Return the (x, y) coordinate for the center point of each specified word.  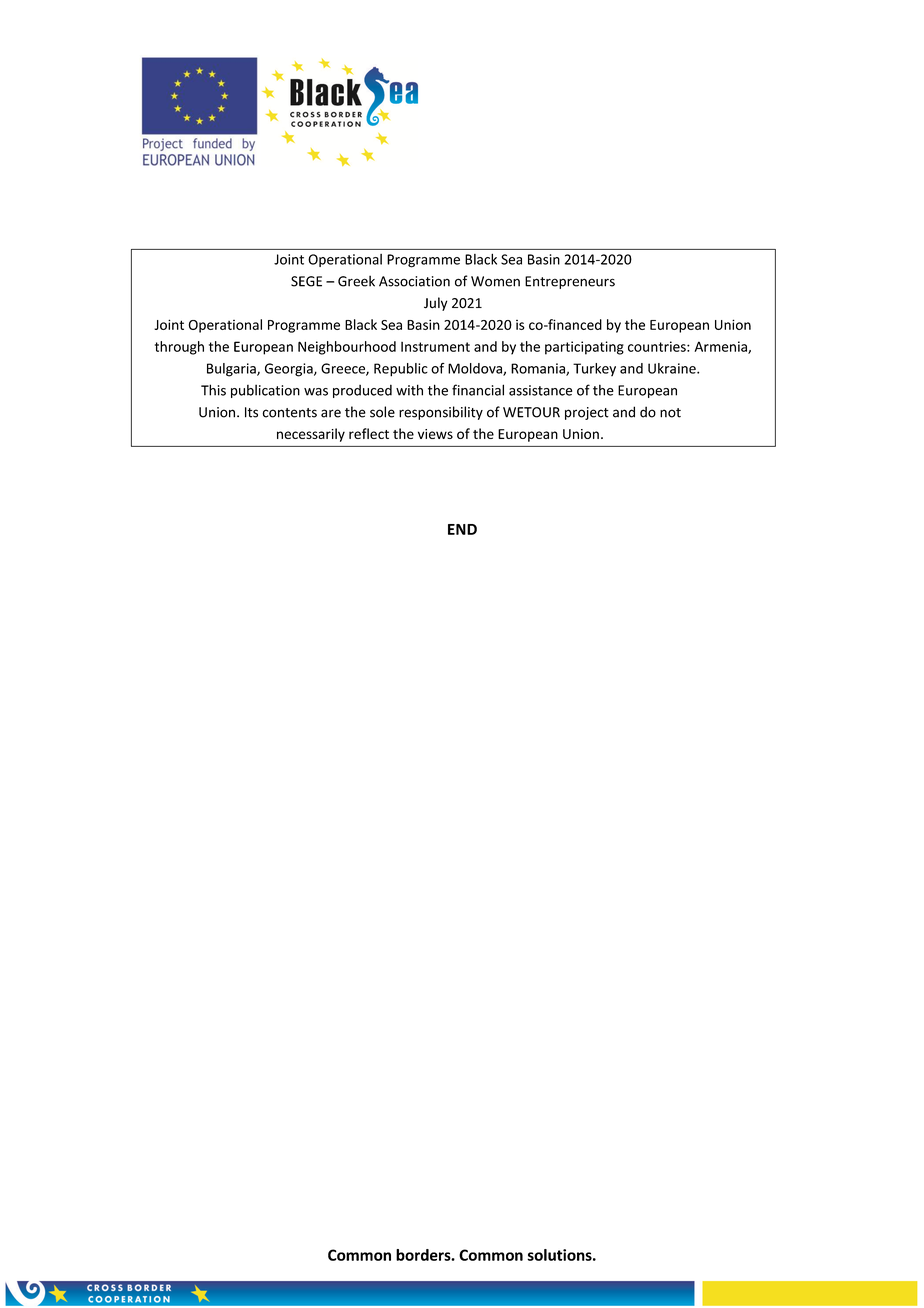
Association (414, 281)
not (670, 413)
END (462, 529)
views (435, 434)
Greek (356, 281)
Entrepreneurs (570, 282)
